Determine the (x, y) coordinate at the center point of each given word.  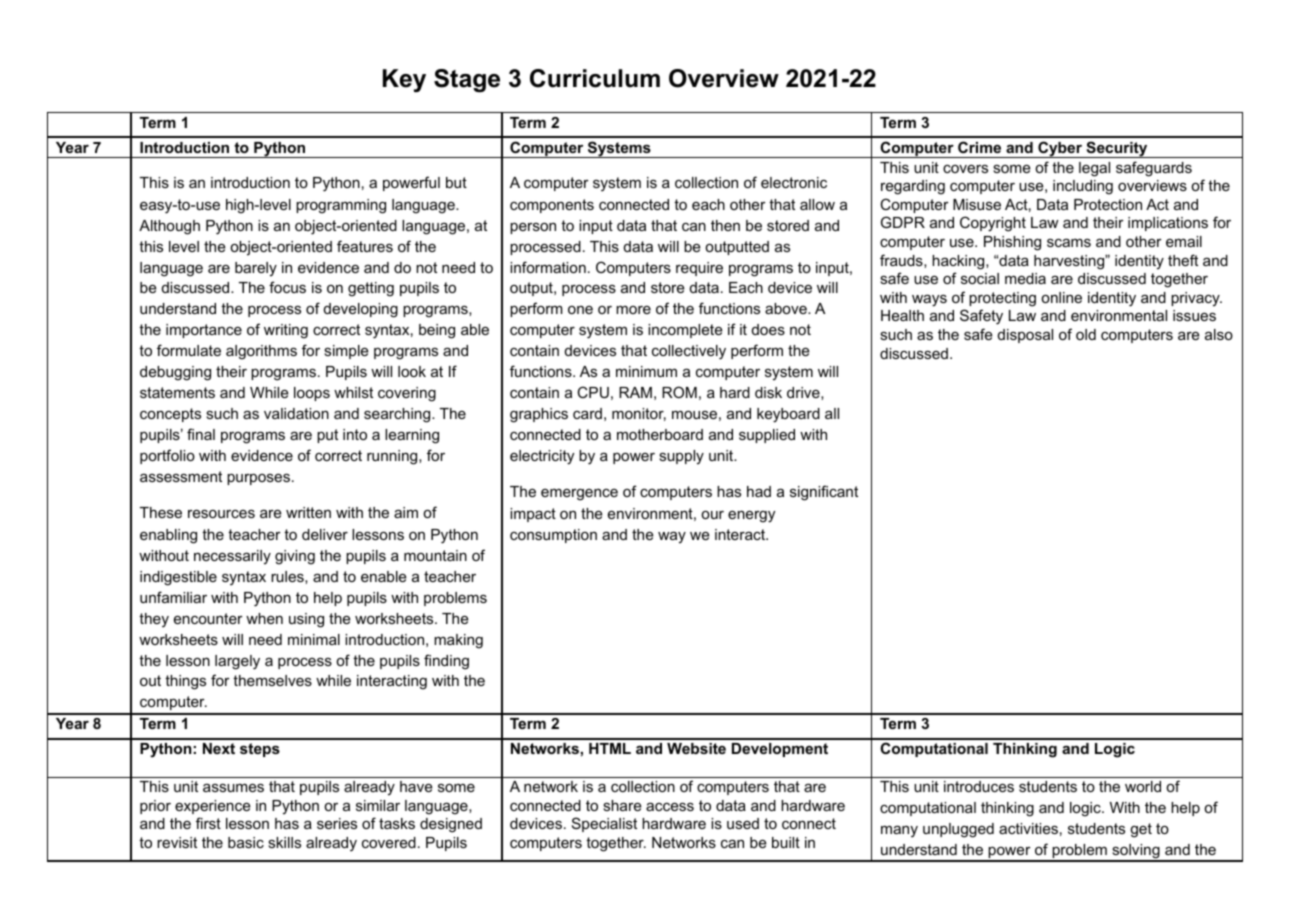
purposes (258, 479)
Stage (467, 81)
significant (824, 493)
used (743, 823)
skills (284, 842)
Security (1117, 149)
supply (681, 457)
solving (1136, 852)
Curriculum (595, 78)
